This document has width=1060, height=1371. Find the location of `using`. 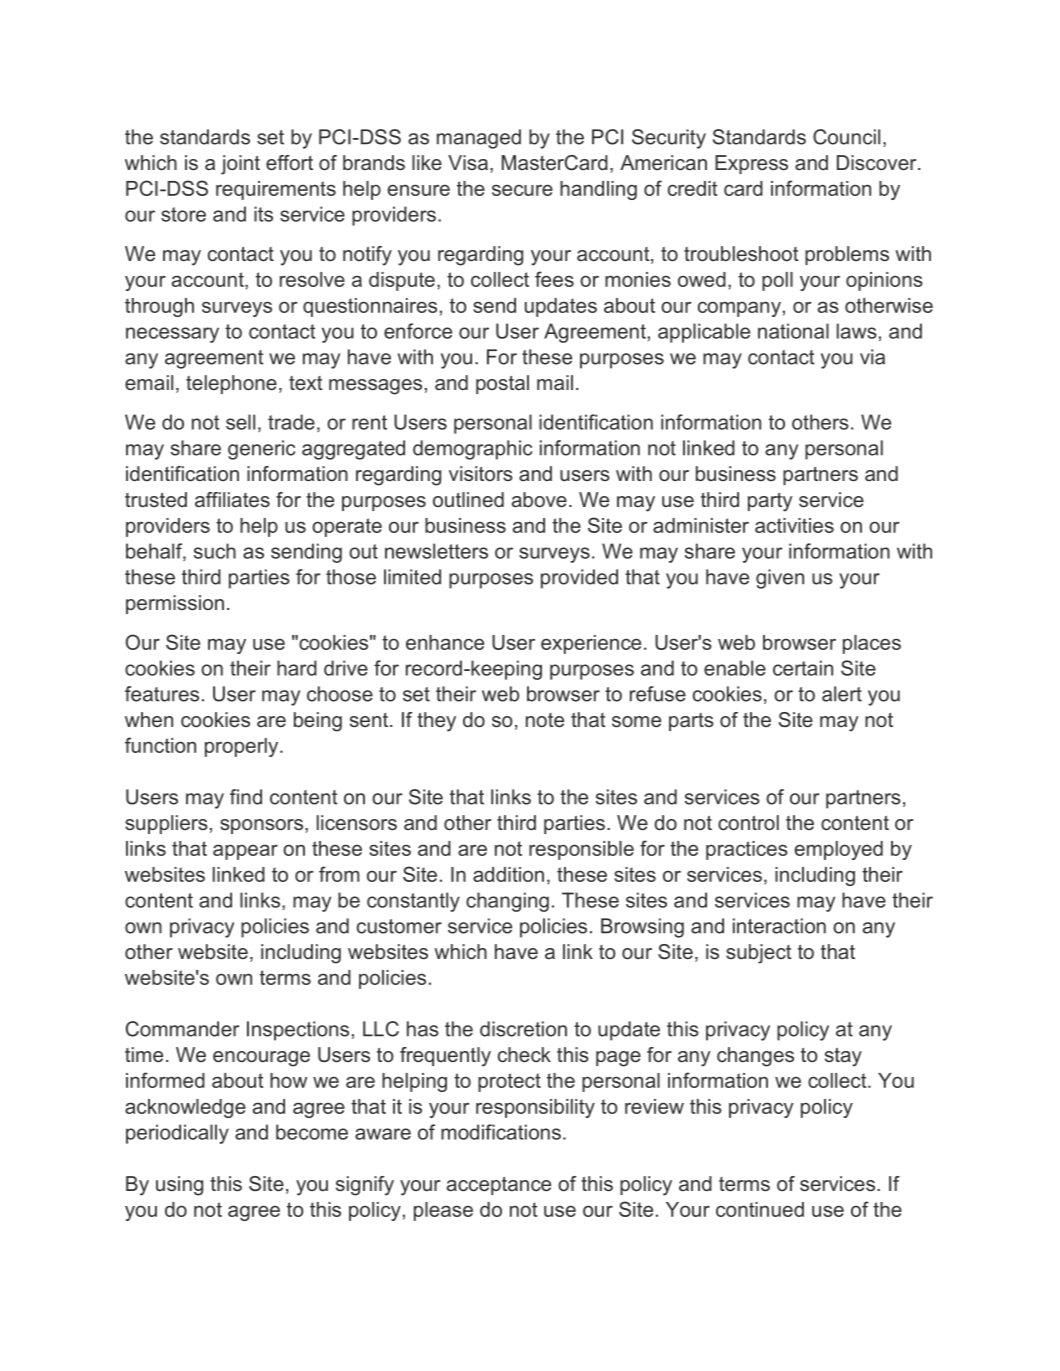

using is located at coordinates (179, 1186).
